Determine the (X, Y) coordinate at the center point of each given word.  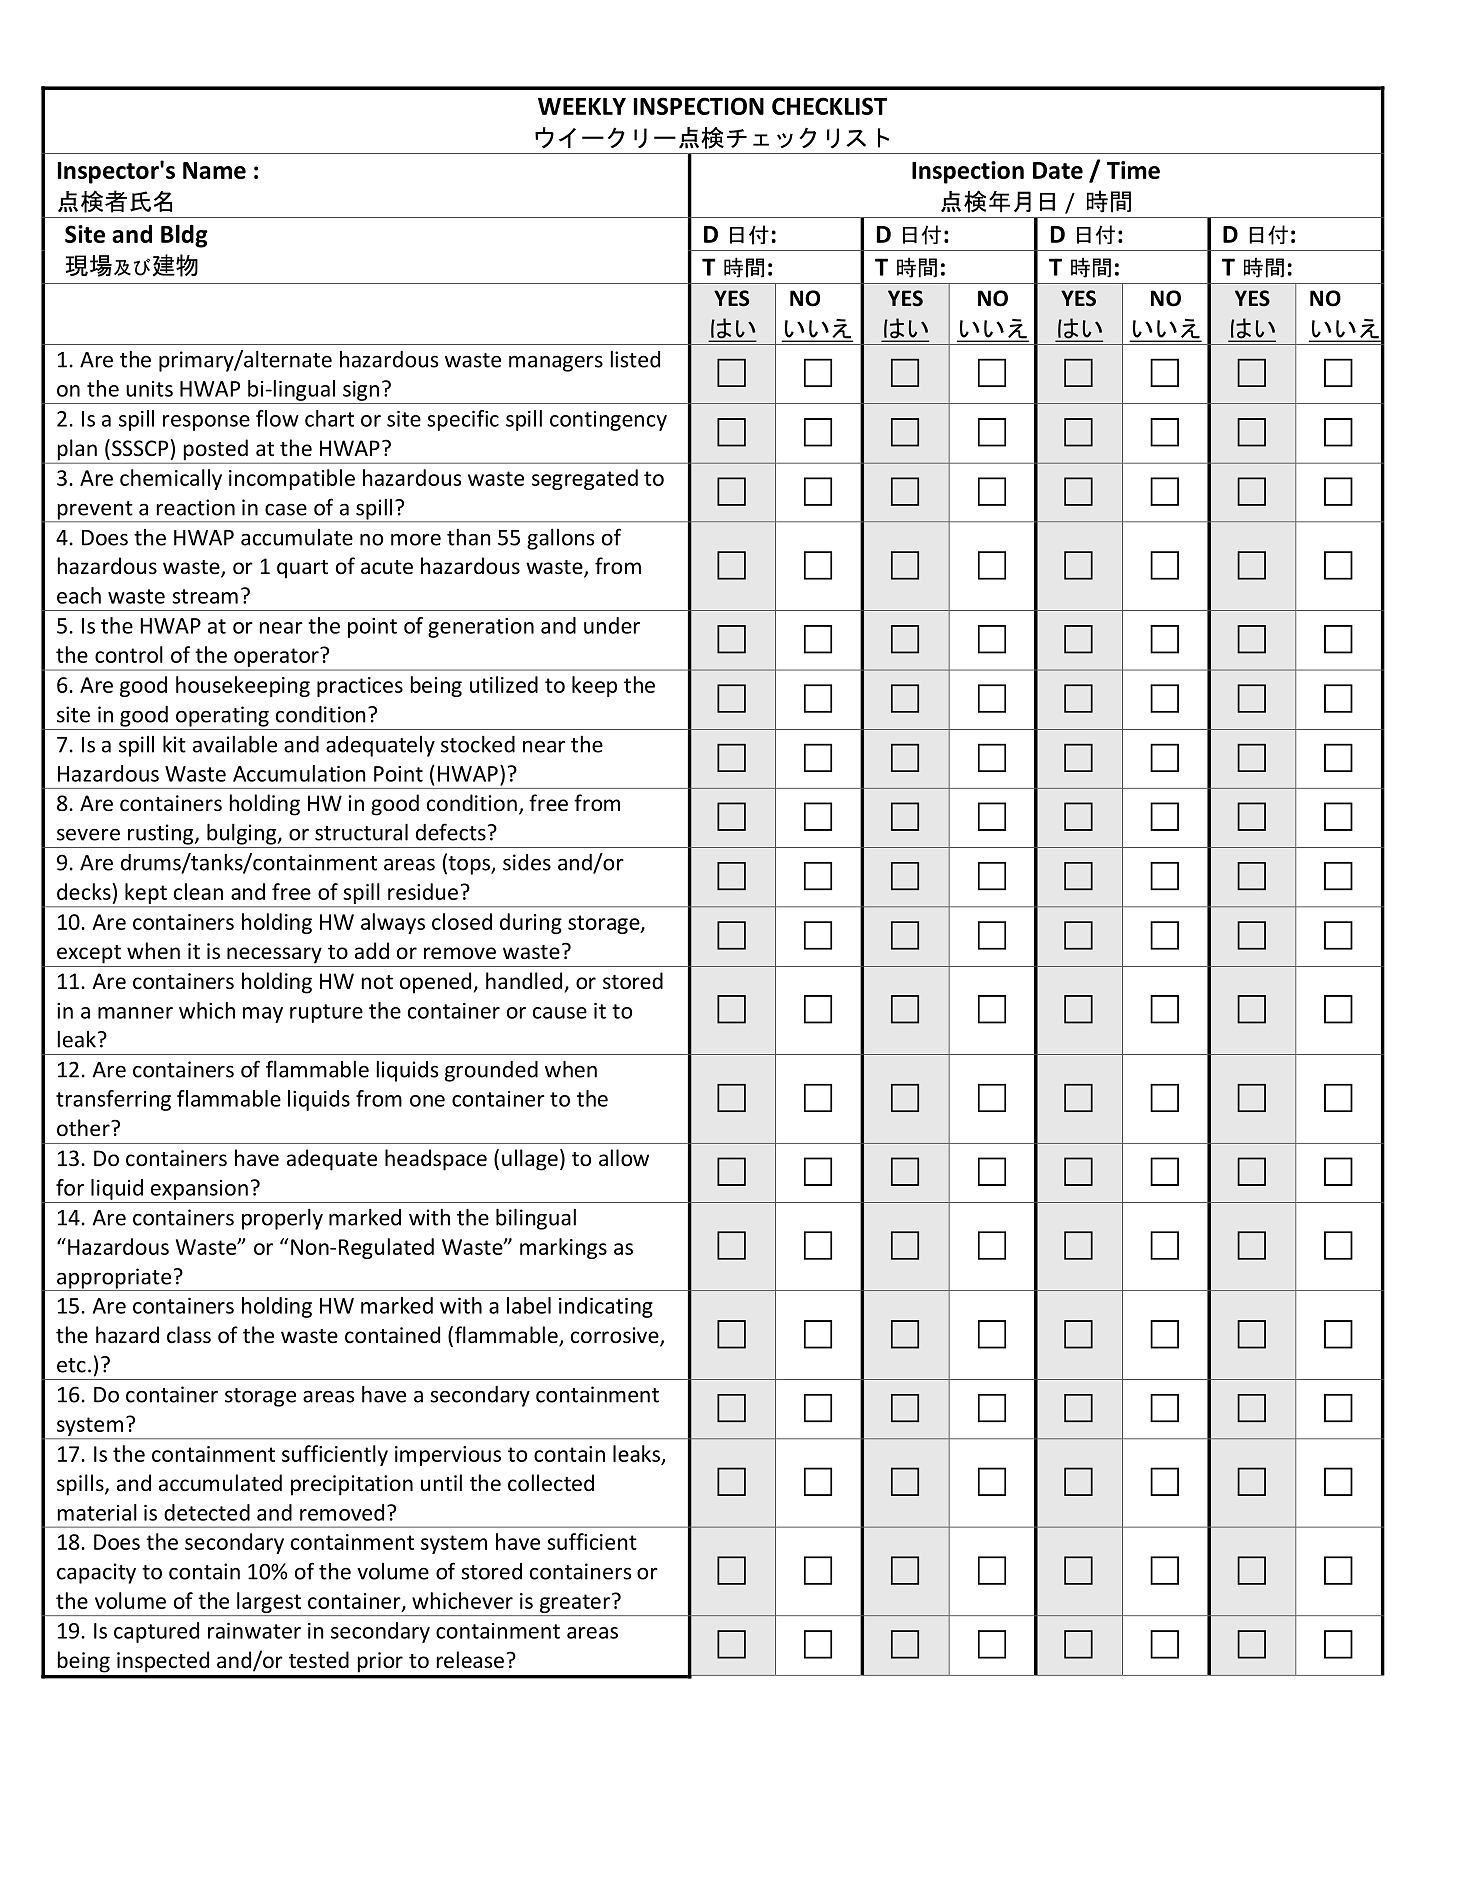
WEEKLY (582, 106)
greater (575, 1603)
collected (551, 1483)
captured (156, 1632)
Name (214, 170)
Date (1058, 170)
